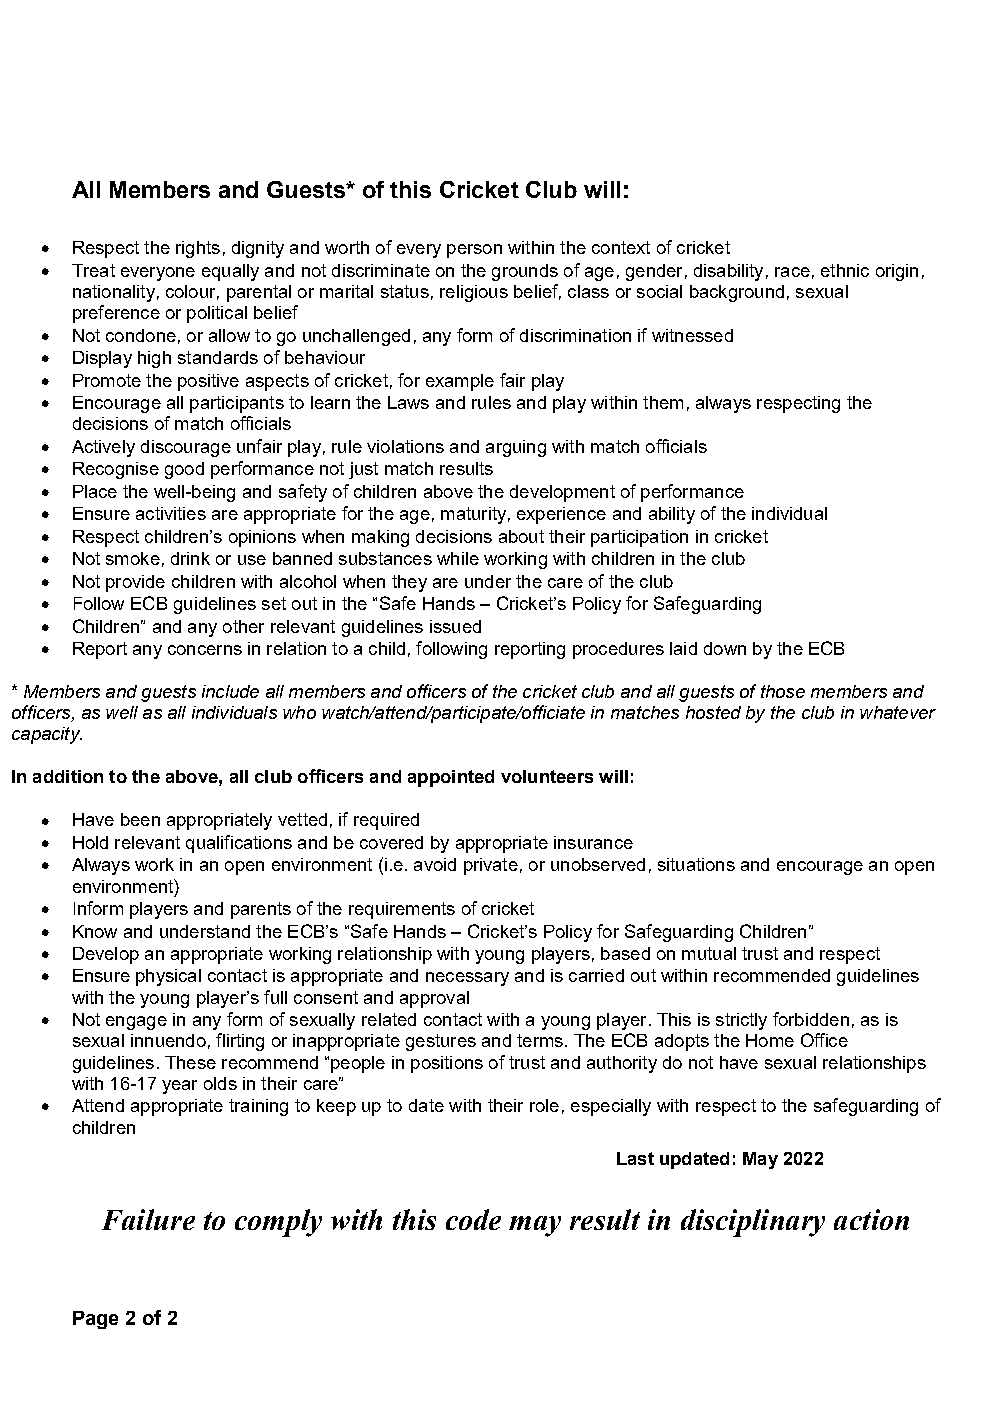 The width and height of the screenshot is (1000, 1414). I want to click on provide, so click(135, 583).
